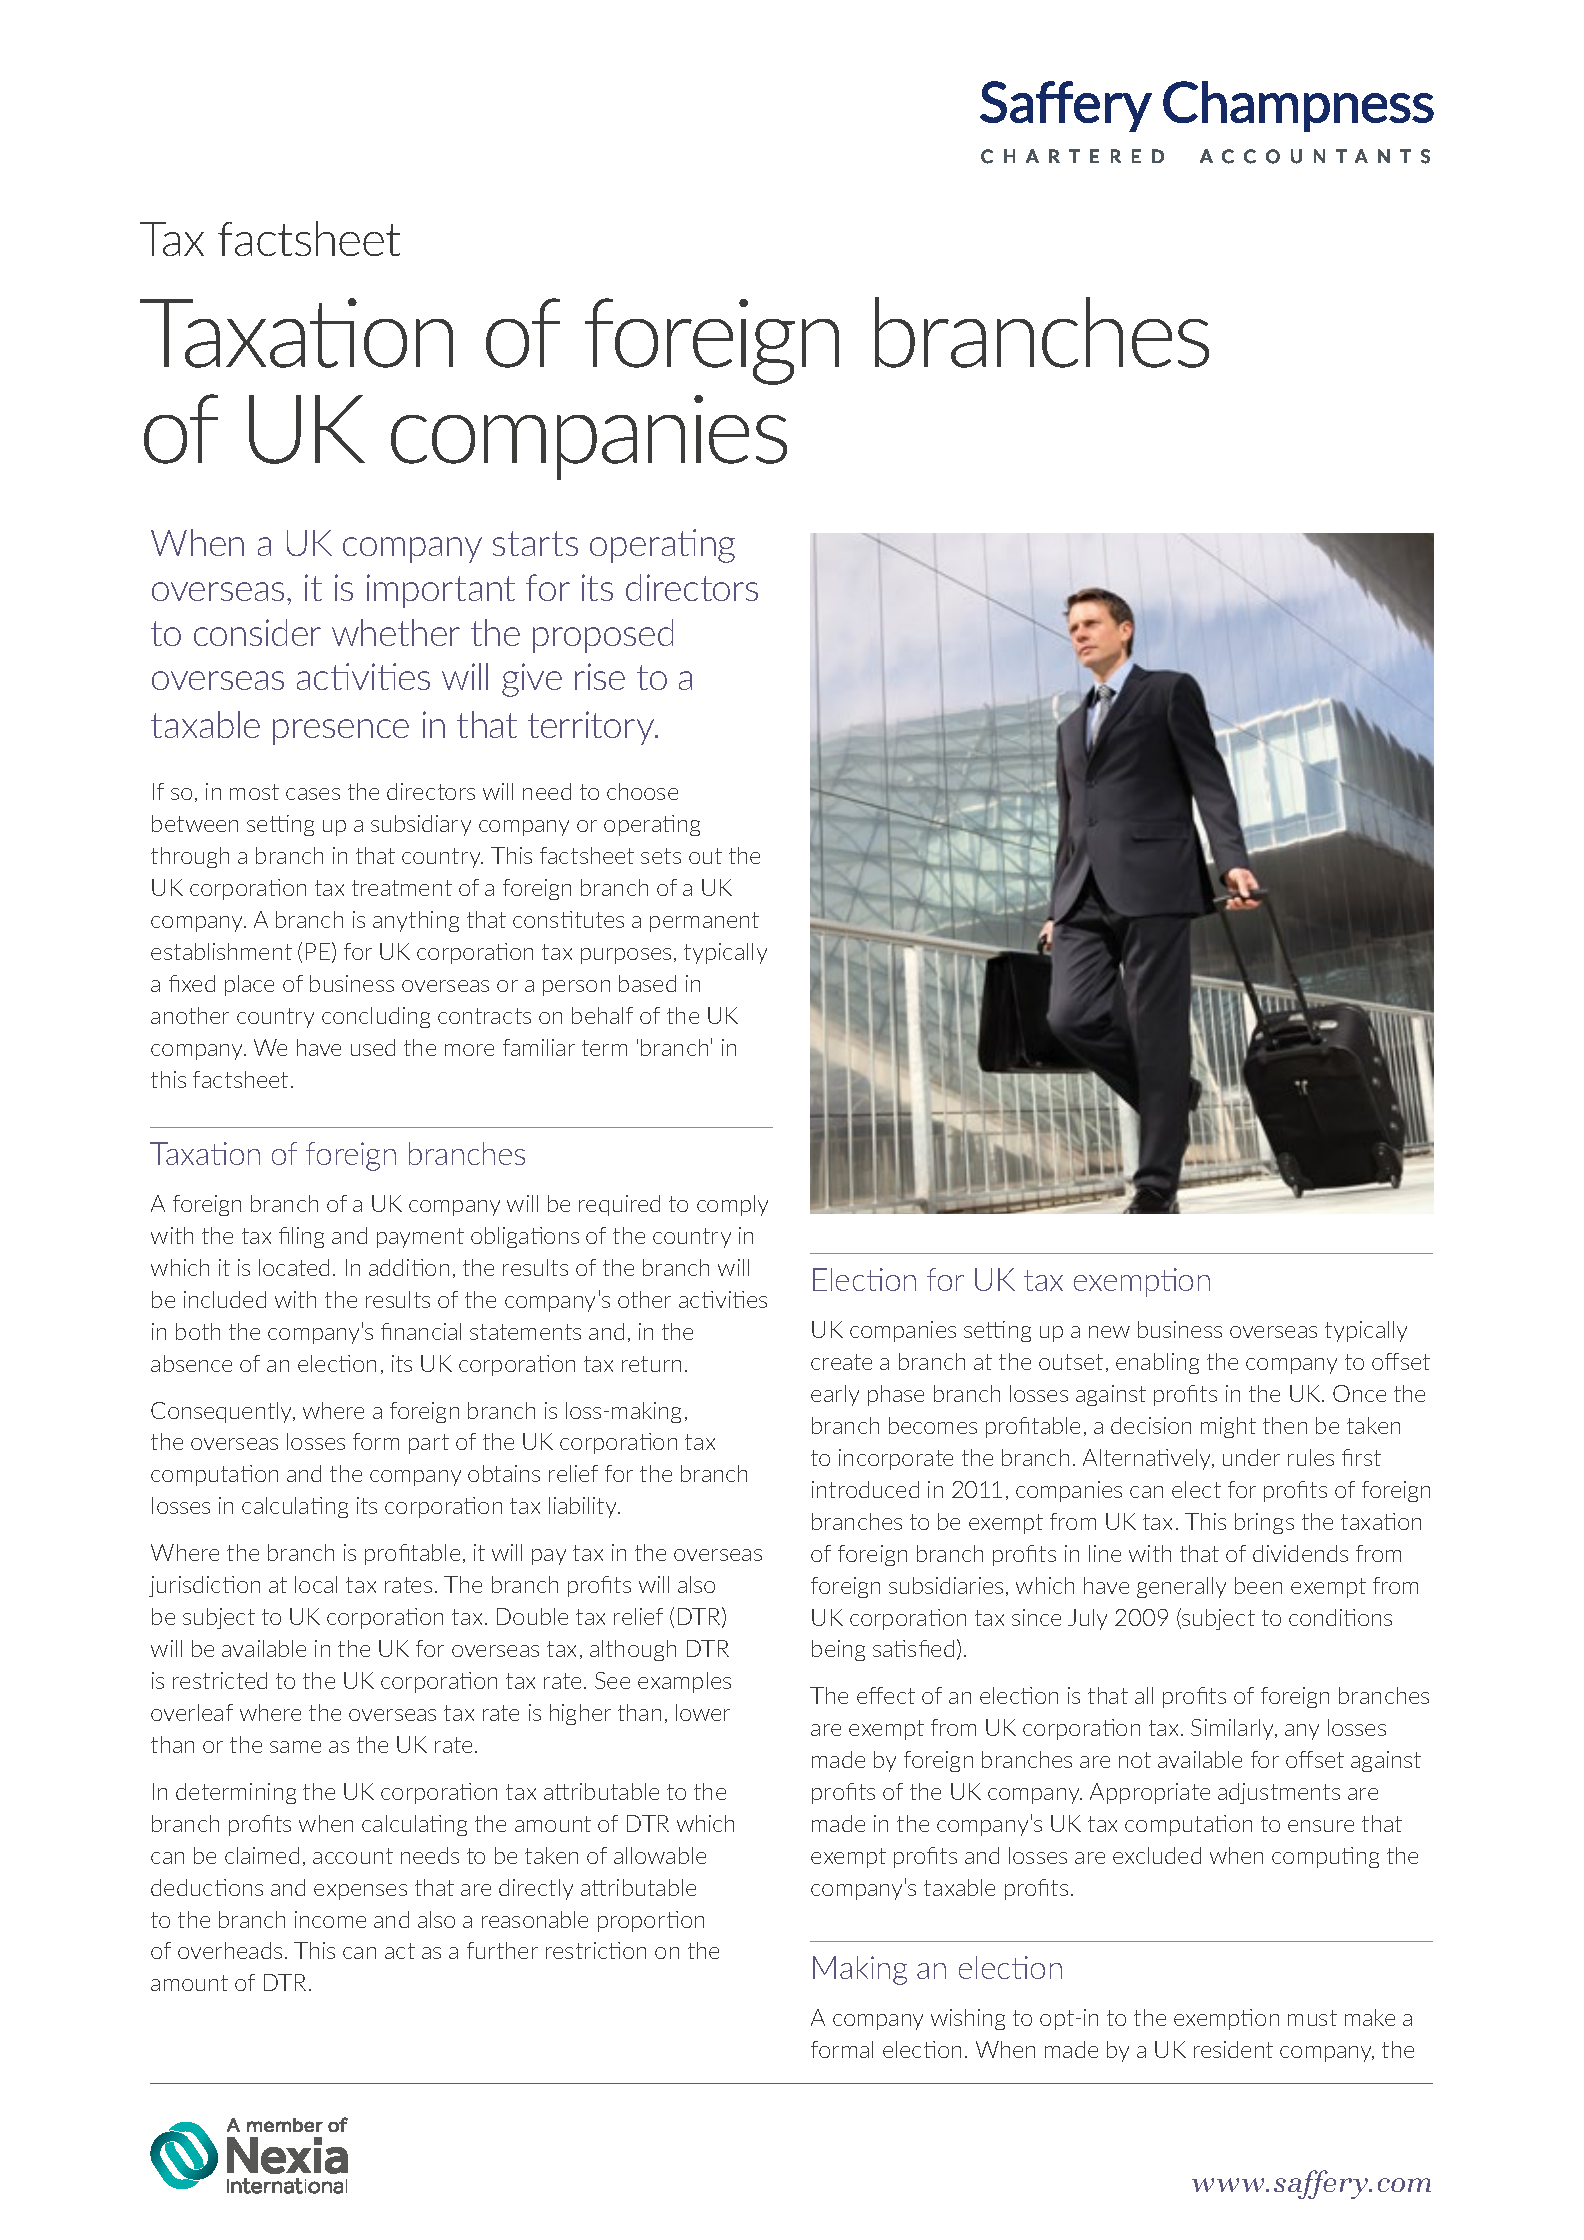 The height and width of the document is (2240, 1584). I want to click on based, so click(647, 983).
